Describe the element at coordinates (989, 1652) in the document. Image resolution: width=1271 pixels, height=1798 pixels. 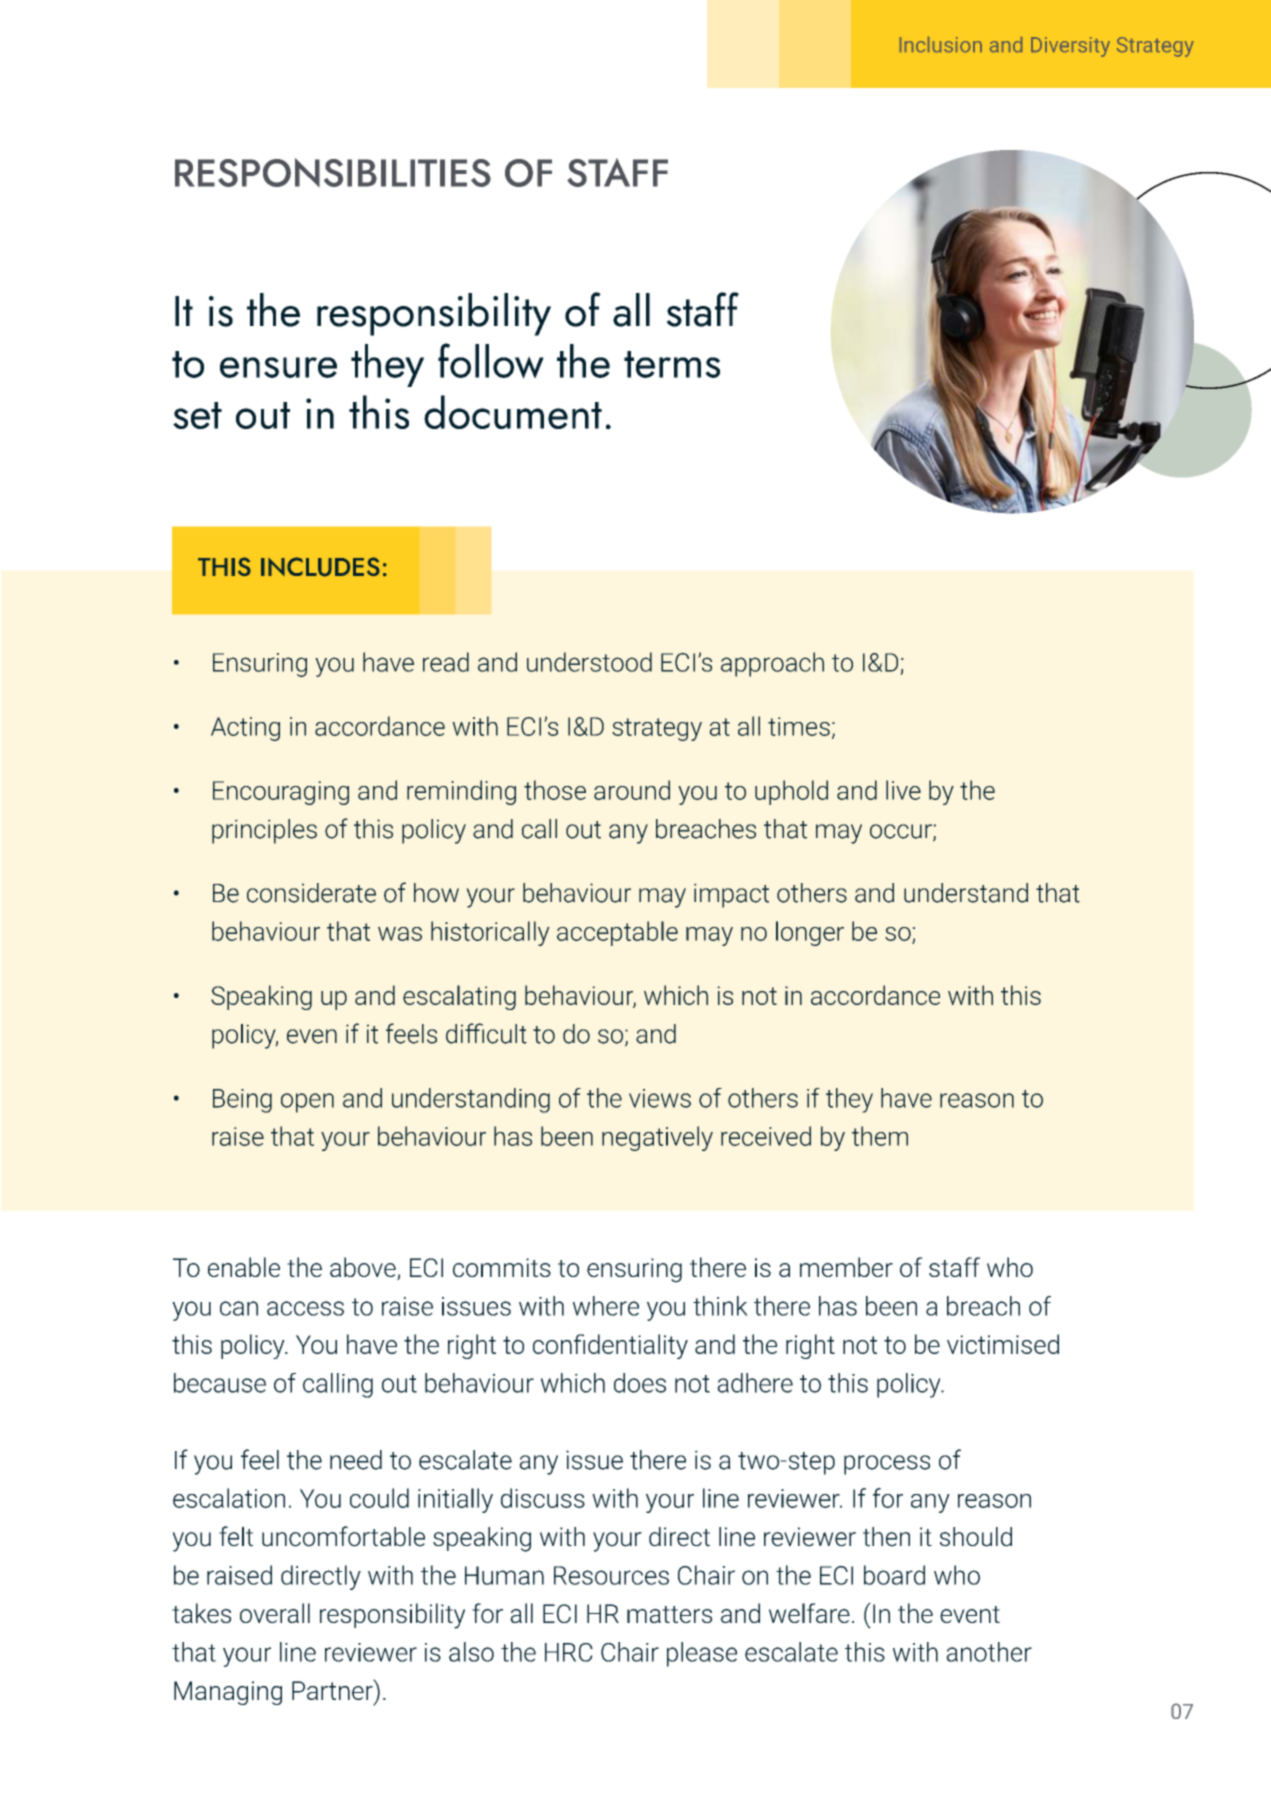
I see `another` at that location.
